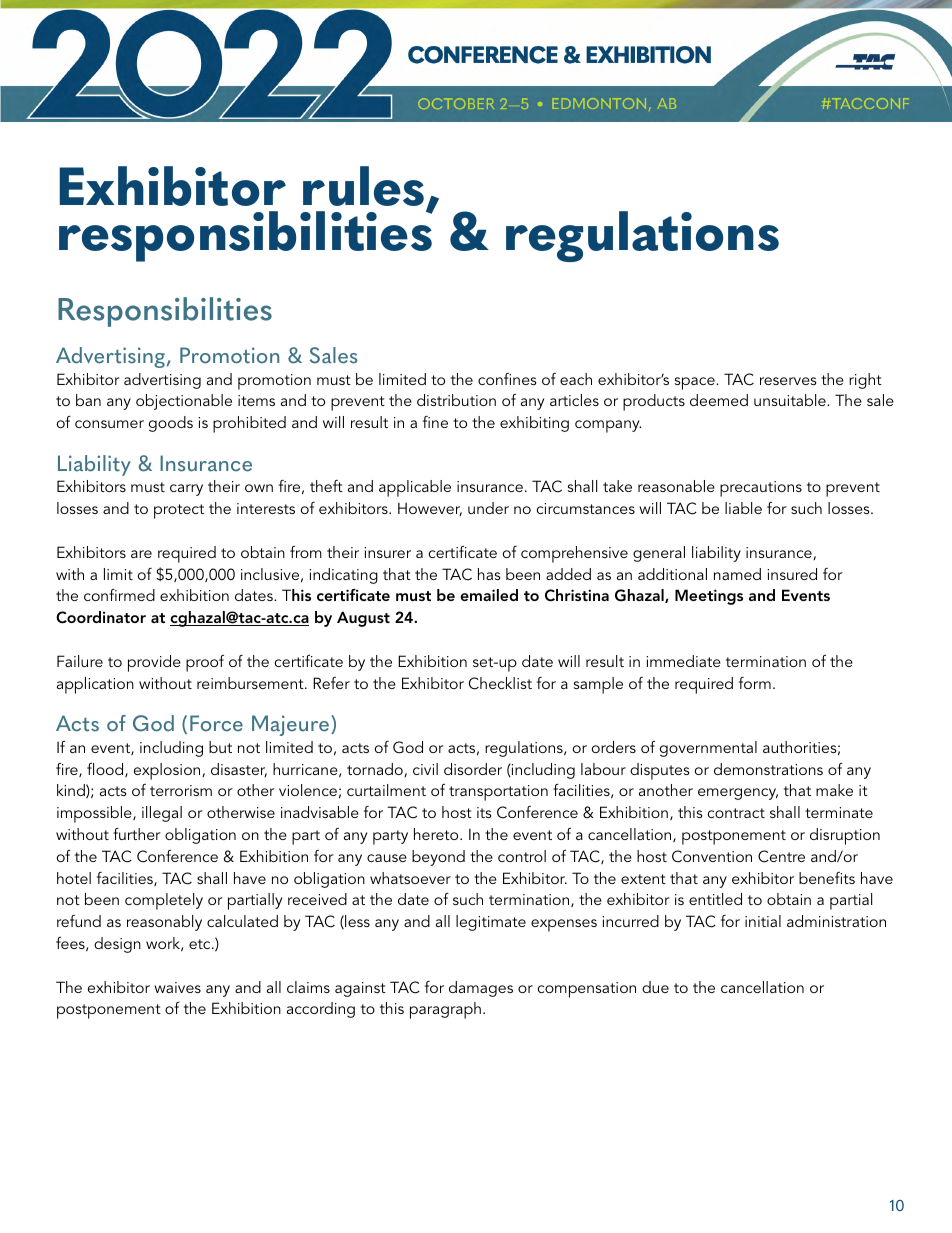  What do you see at coordinates (119, 595) in the page?
I see `confirmed` at bounding box center [119, 595].
